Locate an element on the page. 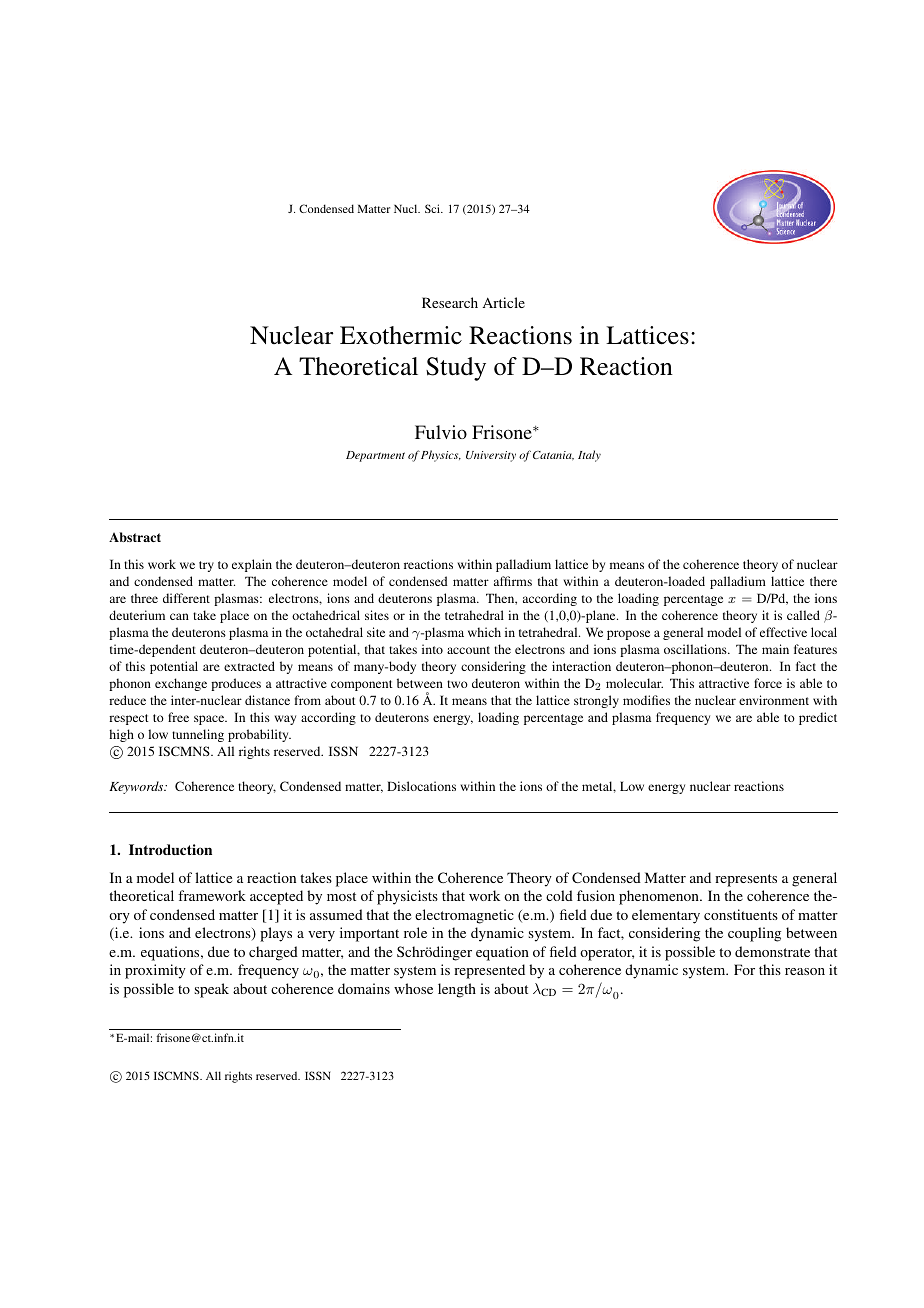  there is located at coordinates (823, 581).
